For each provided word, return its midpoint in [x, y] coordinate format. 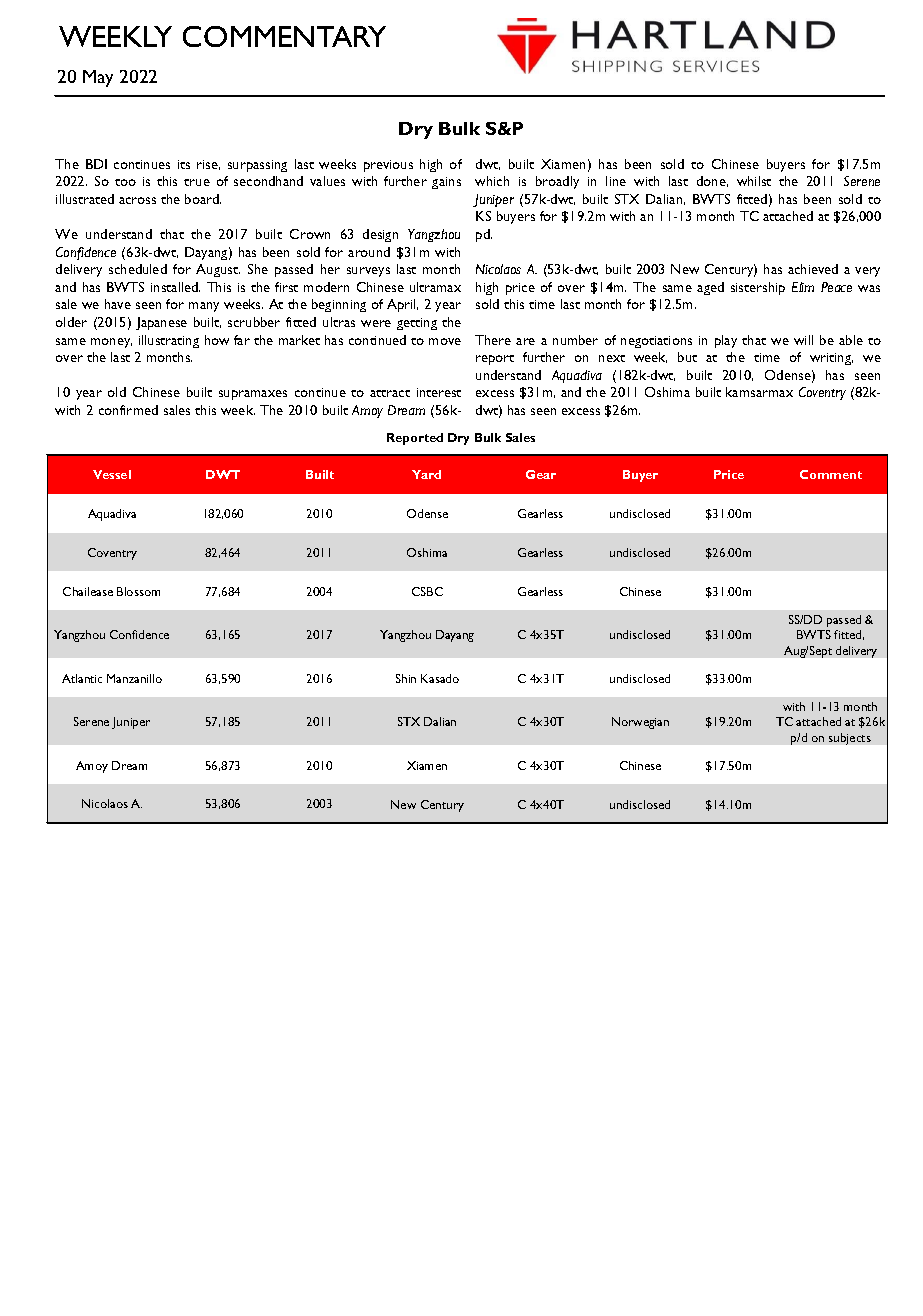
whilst [754, 181]
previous [388, 166]
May [98, 78]
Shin [406, 678]
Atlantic [82, 678]
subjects [850, 739]
